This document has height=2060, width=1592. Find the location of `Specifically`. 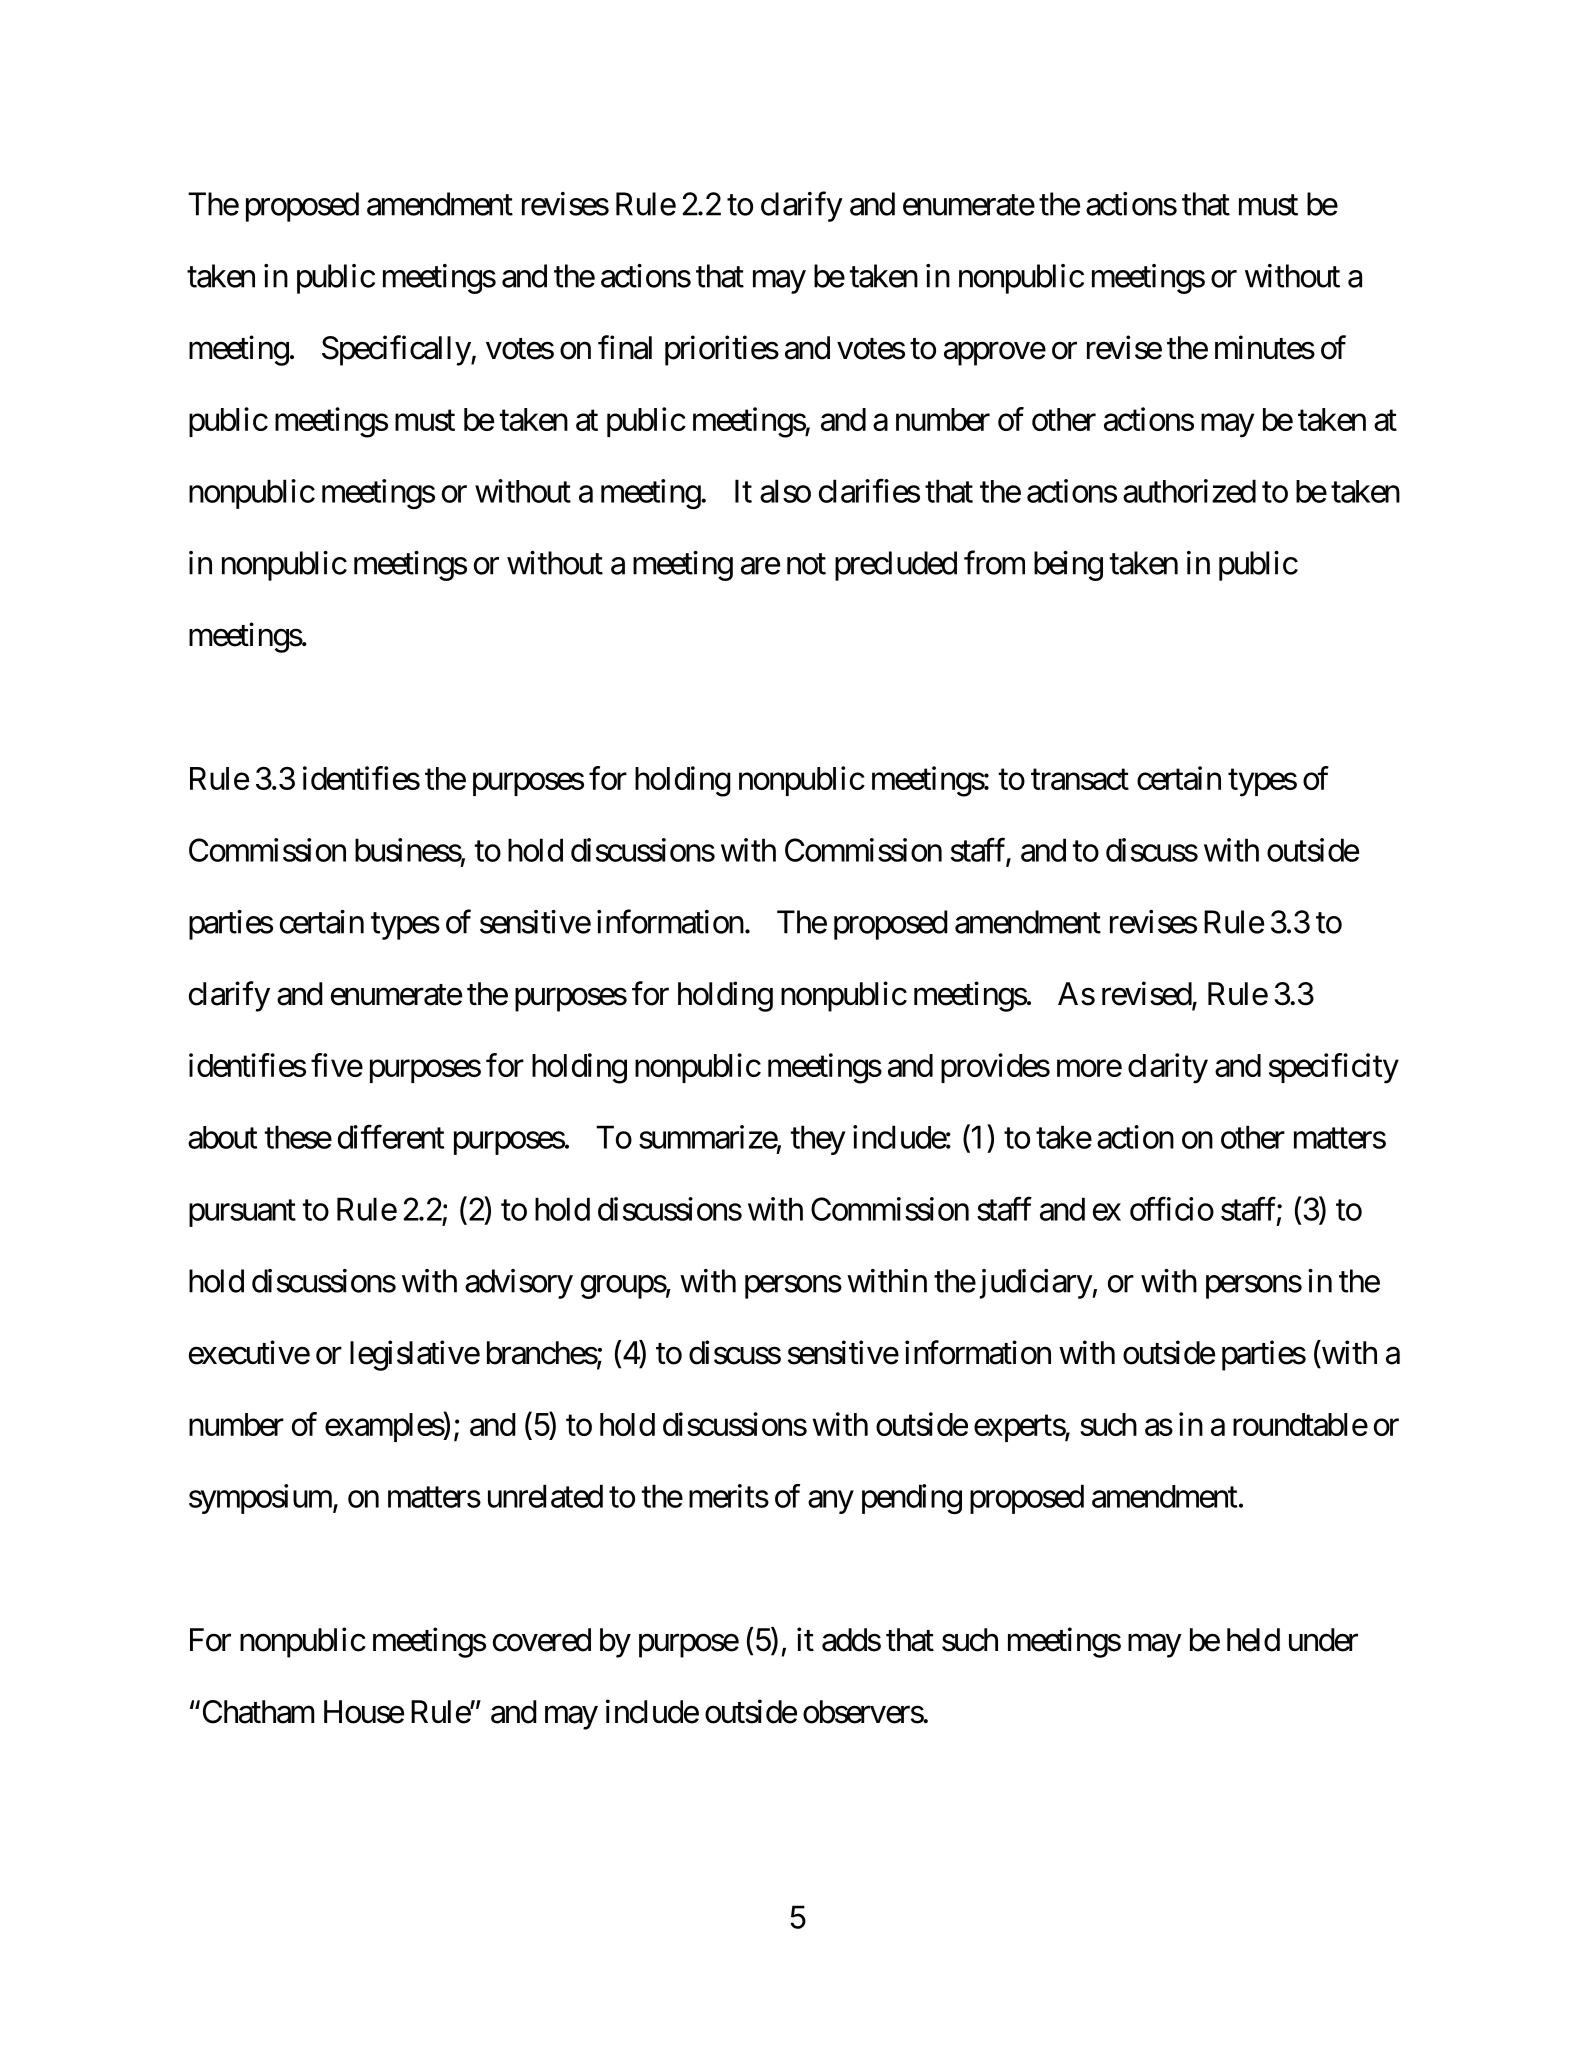

Specifically is located at coordinates (397, 350).
